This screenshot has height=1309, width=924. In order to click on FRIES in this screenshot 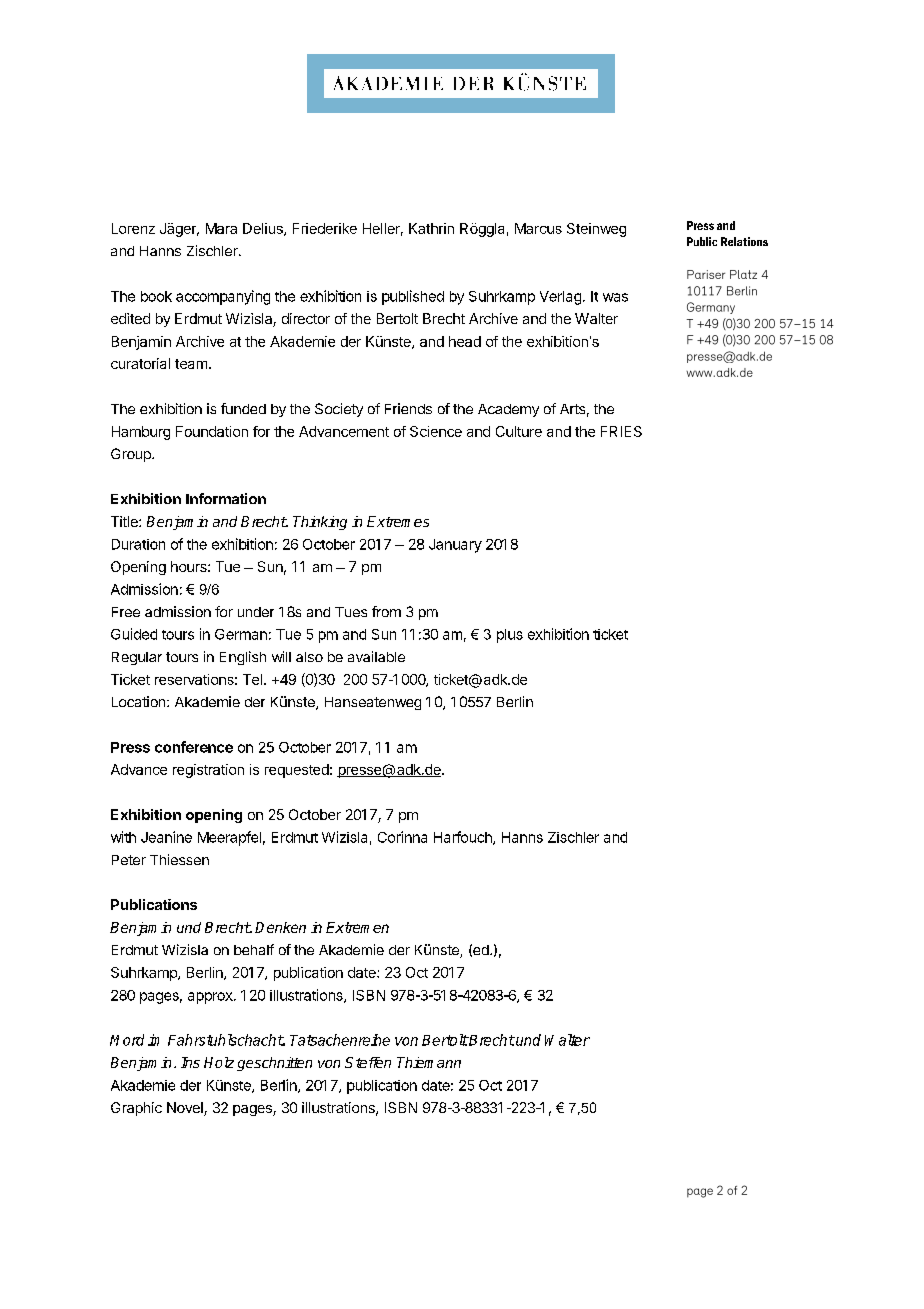, I will do `click(621, 431)`.
